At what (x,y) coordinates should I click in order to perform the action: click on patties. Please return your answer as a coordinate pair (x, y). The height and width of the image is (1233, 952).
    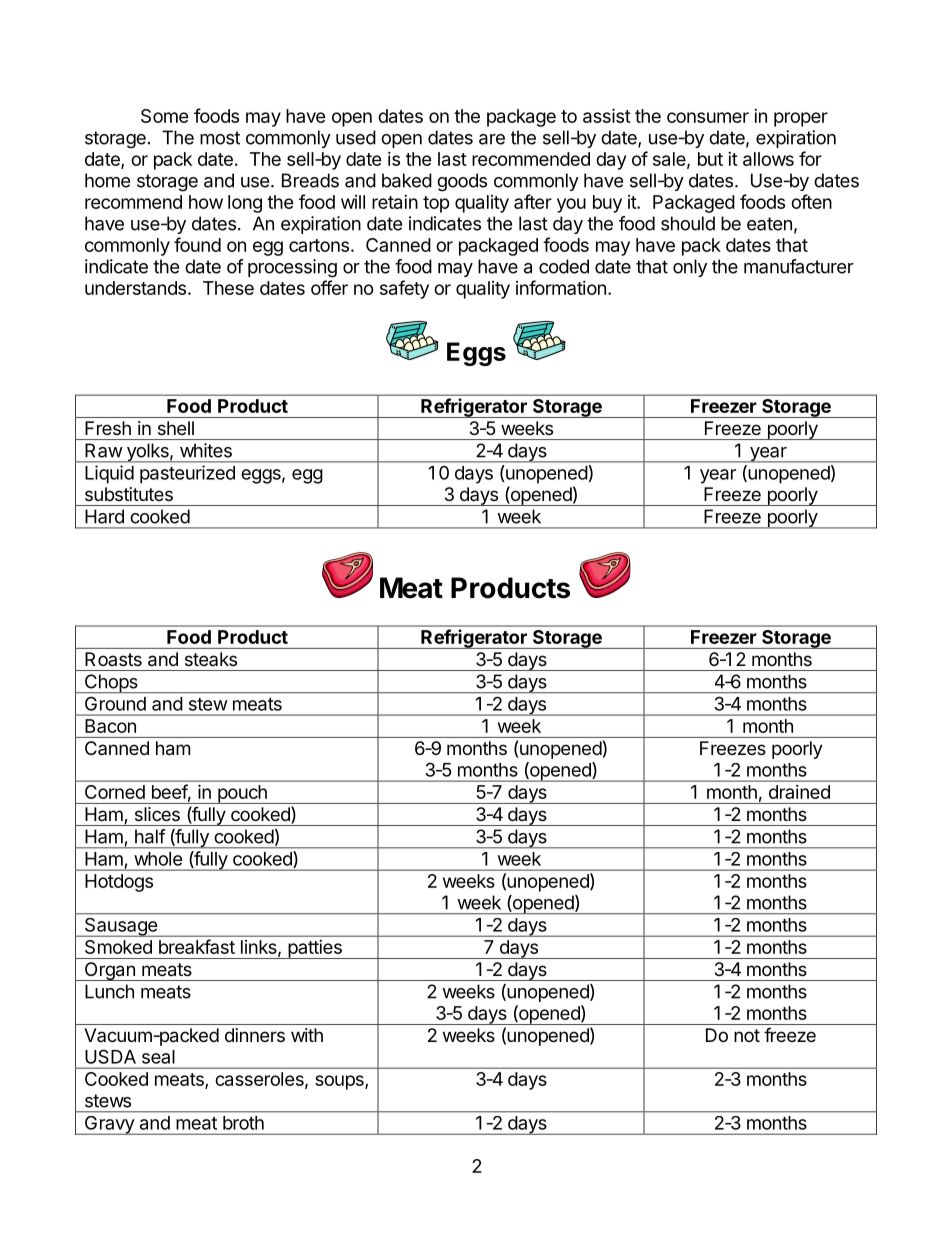
    Looking at the image, I should click on (315, 949).
